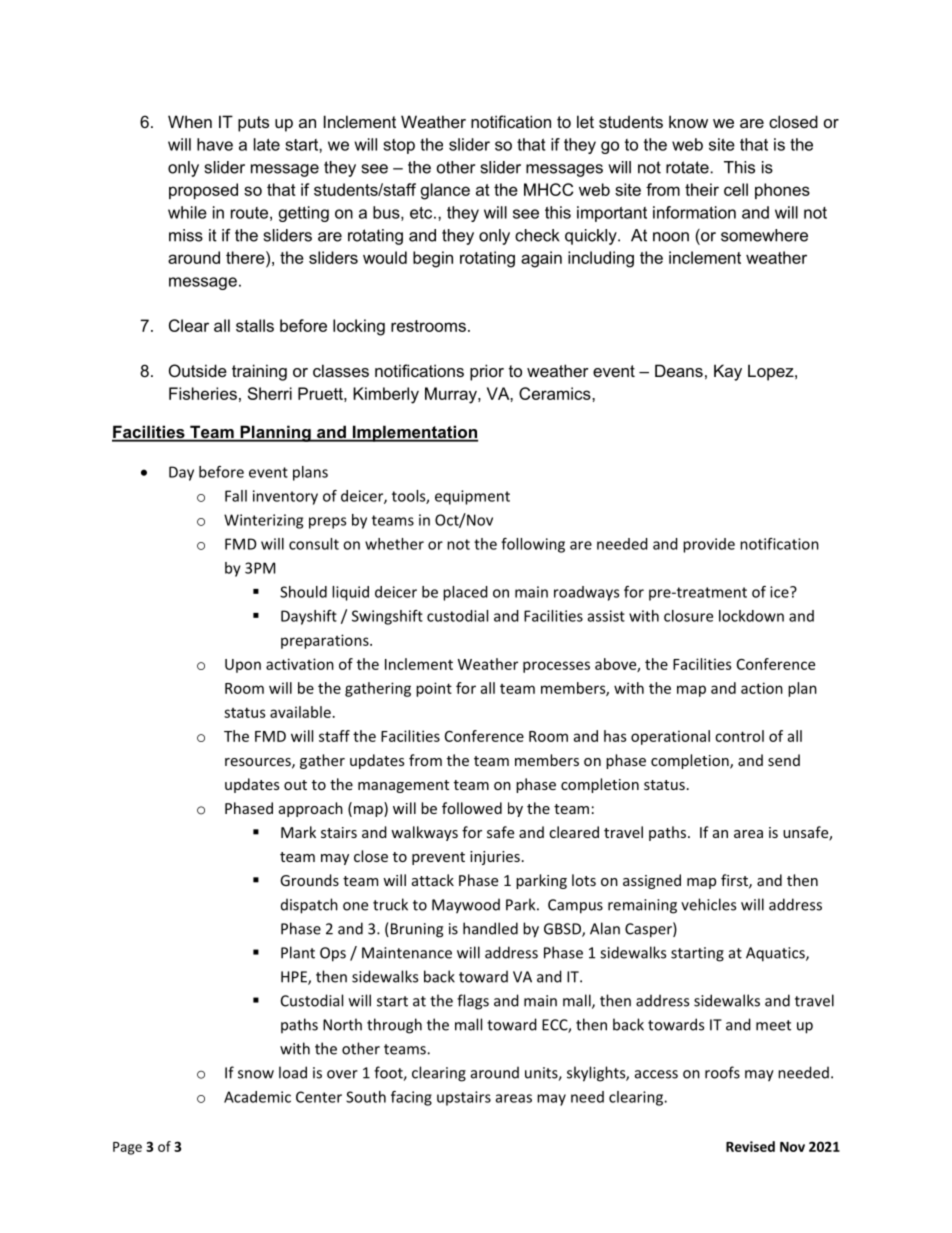 The image size is (952, 1233). I want to click on glance, so click(445, 191).
